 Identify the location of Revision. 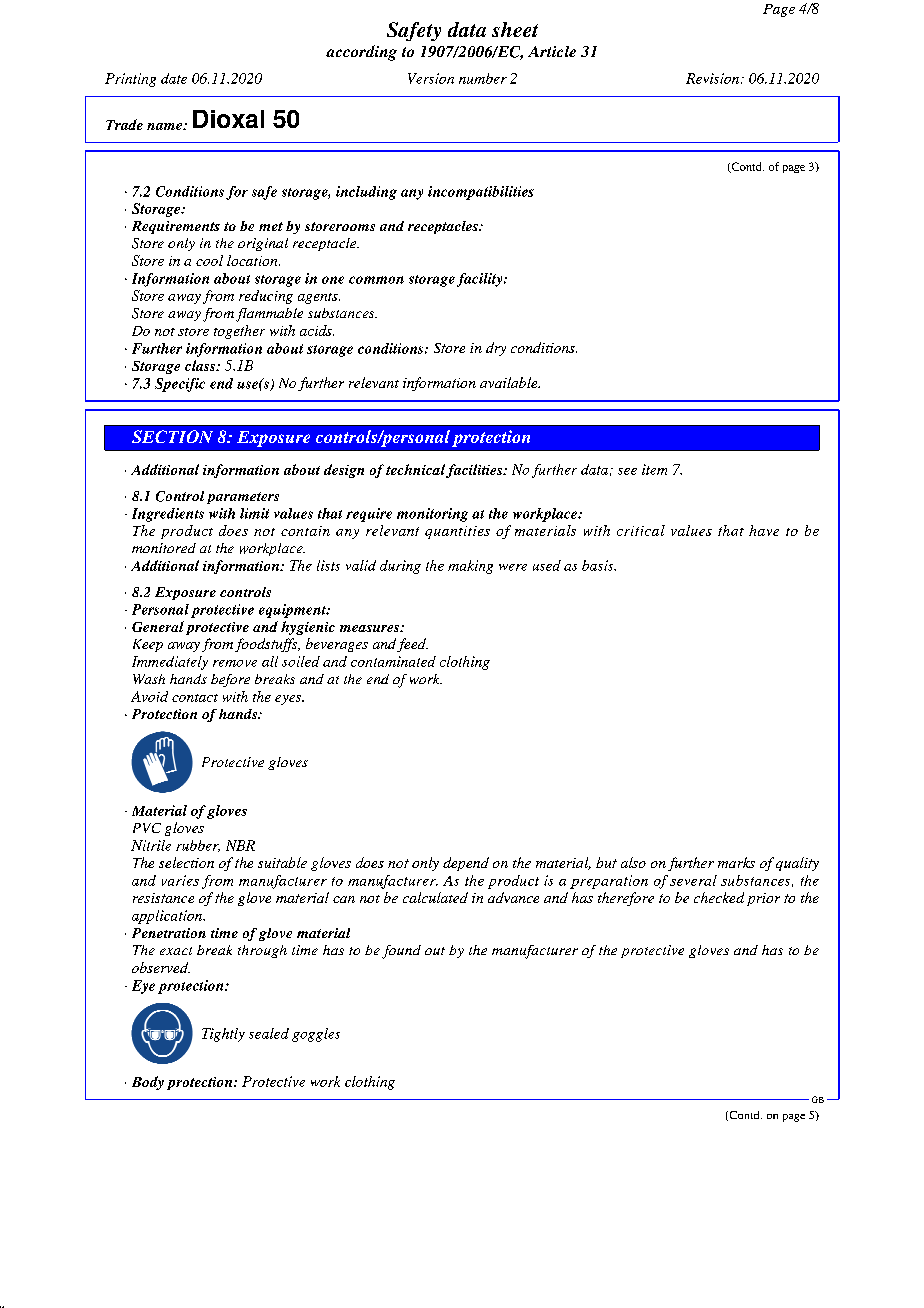
(714, 78).
